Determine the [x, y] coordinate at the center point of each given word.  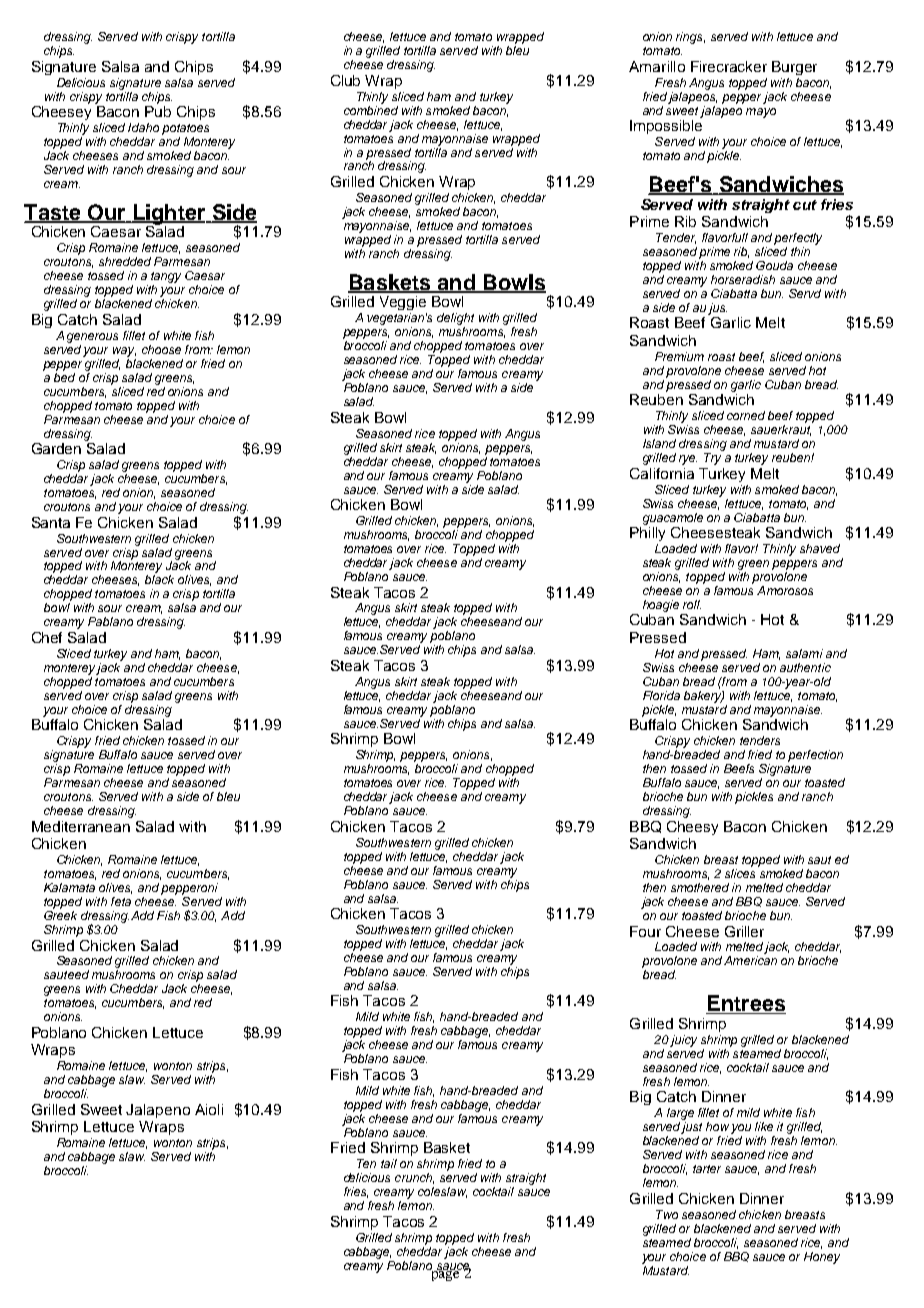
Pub [158, 110]
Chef [47, 637]
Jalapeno [158, 1111]
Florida [661, 695]
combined [371, 109]
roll [692, 604]
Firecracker [729, 66]
